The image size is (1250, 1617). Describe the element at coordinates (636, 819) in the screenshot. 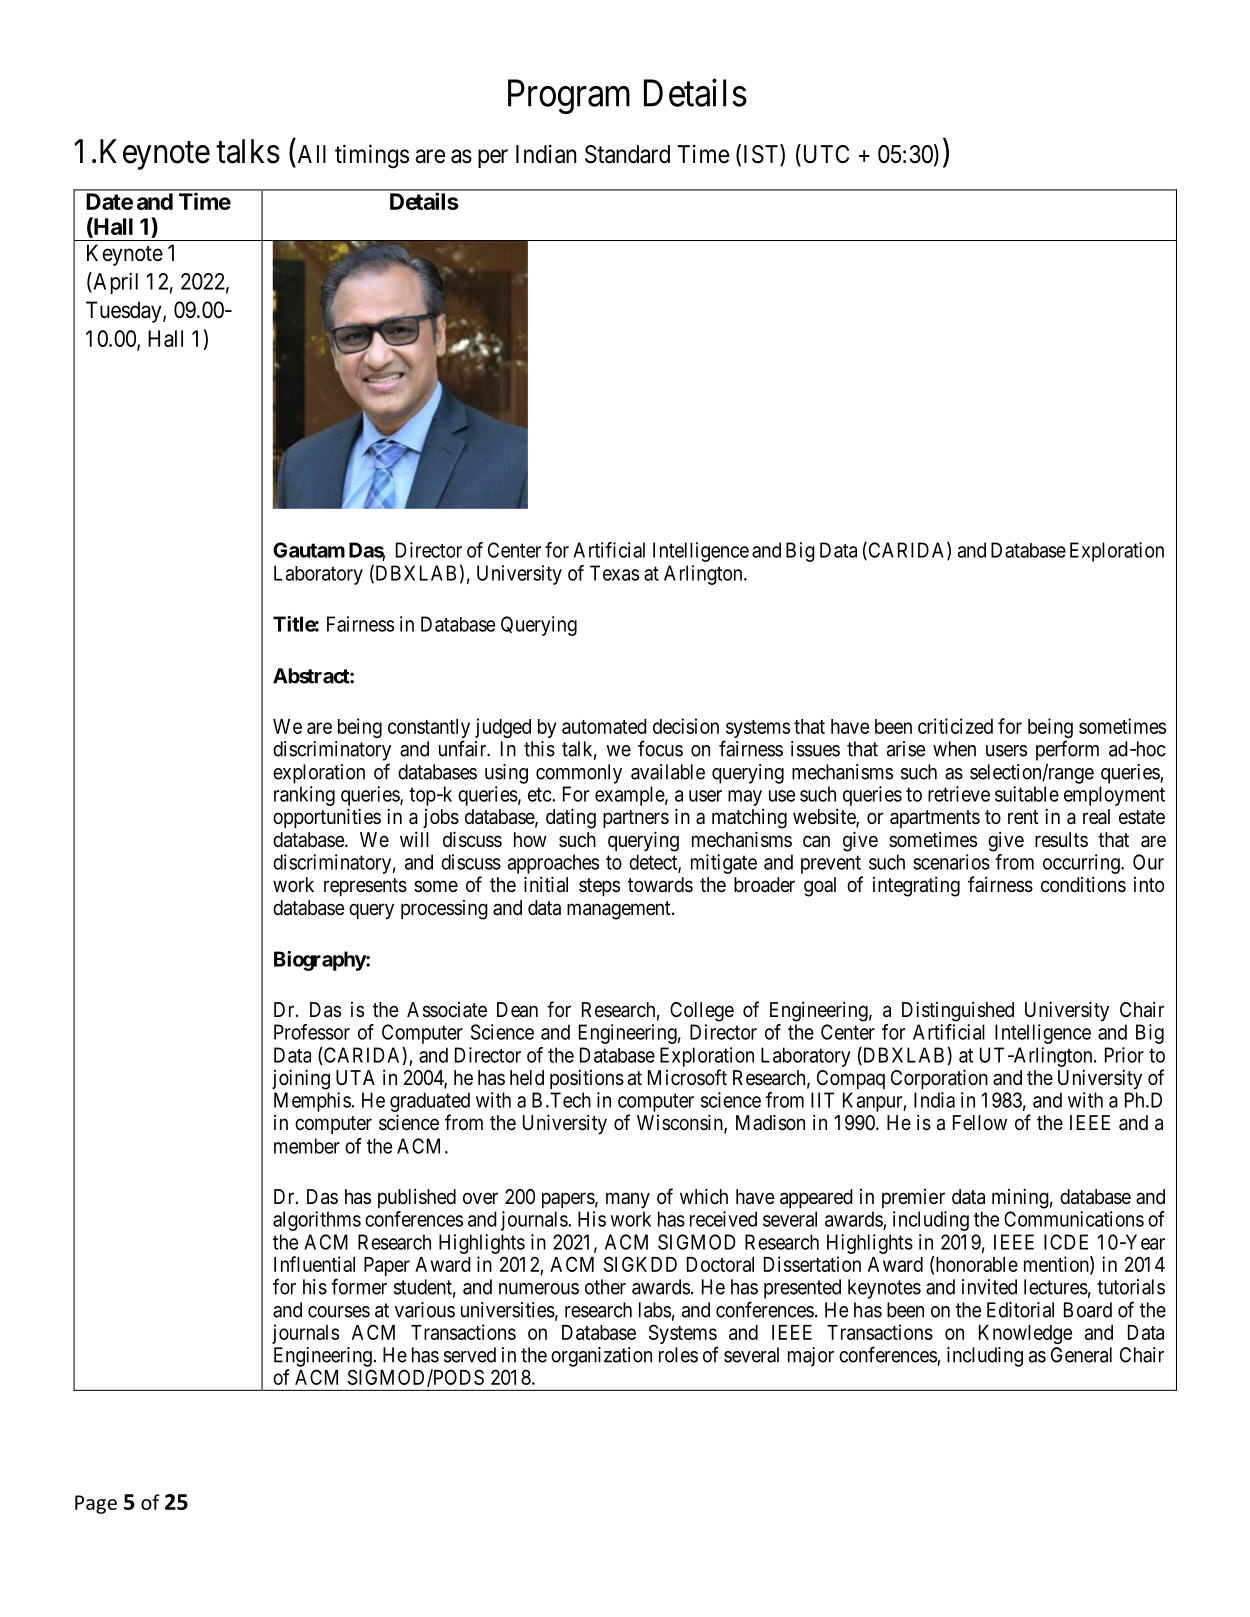

I see `partners` at that location.
